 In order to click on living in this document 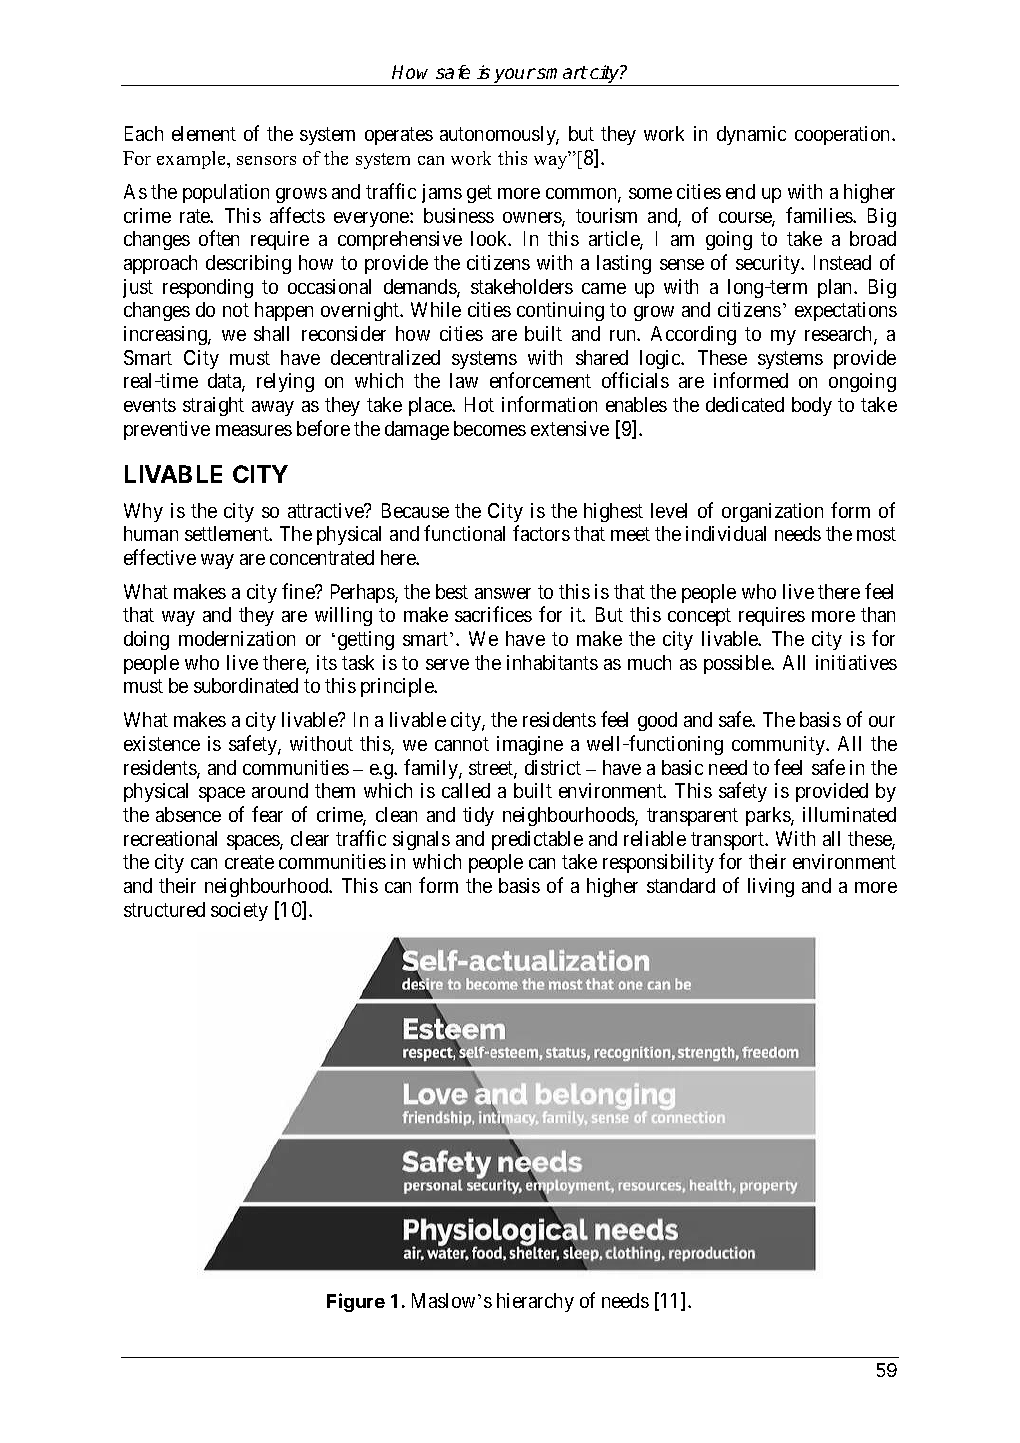, I will do `click(771, 887)`.
